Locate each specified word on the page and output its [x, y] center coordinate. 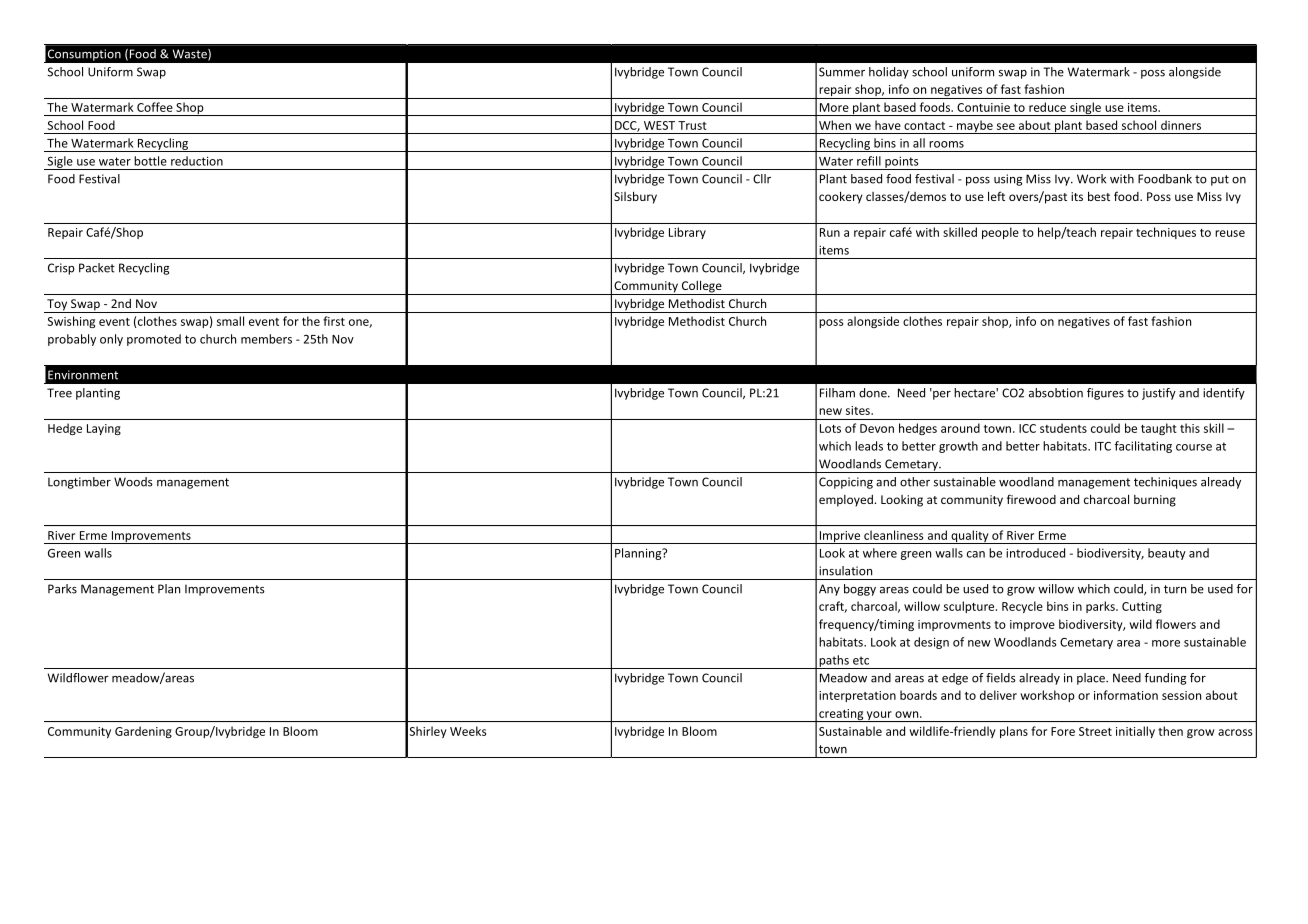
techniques [1166, 233]
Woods [133, 482]
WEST [659, 125]
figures [1105, 394]
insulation [845, 571]
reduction [197, 161]
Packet [97, 268]
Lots [830, 428]
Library [687, 233]
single [1085, 109]
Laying [104, 429]
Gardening [143, 732]
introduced [1035, 553]
